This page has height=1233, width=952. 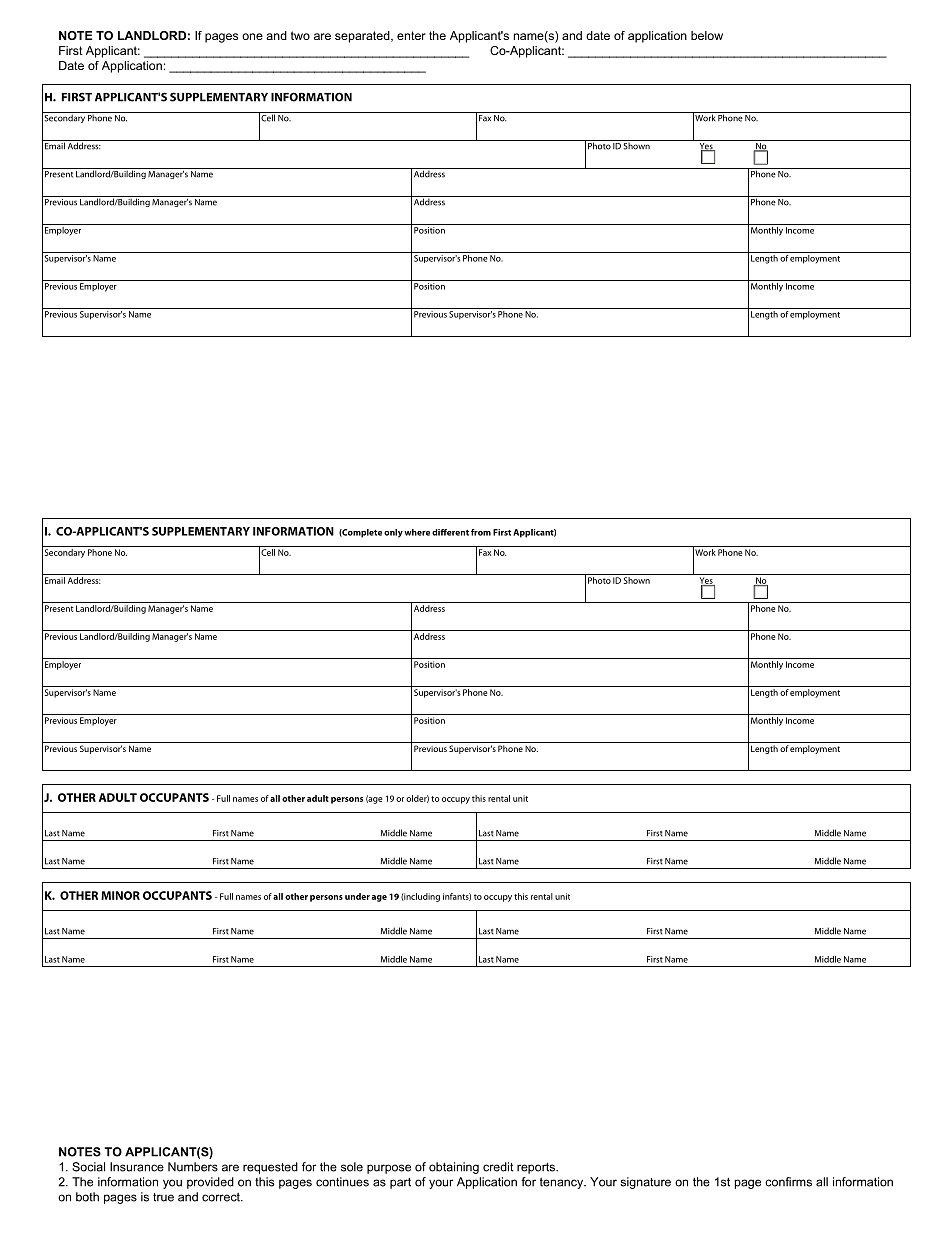 What do you see at coordinates (300, 35) in the page?
I see `two` at bounding box center [300, 35].
